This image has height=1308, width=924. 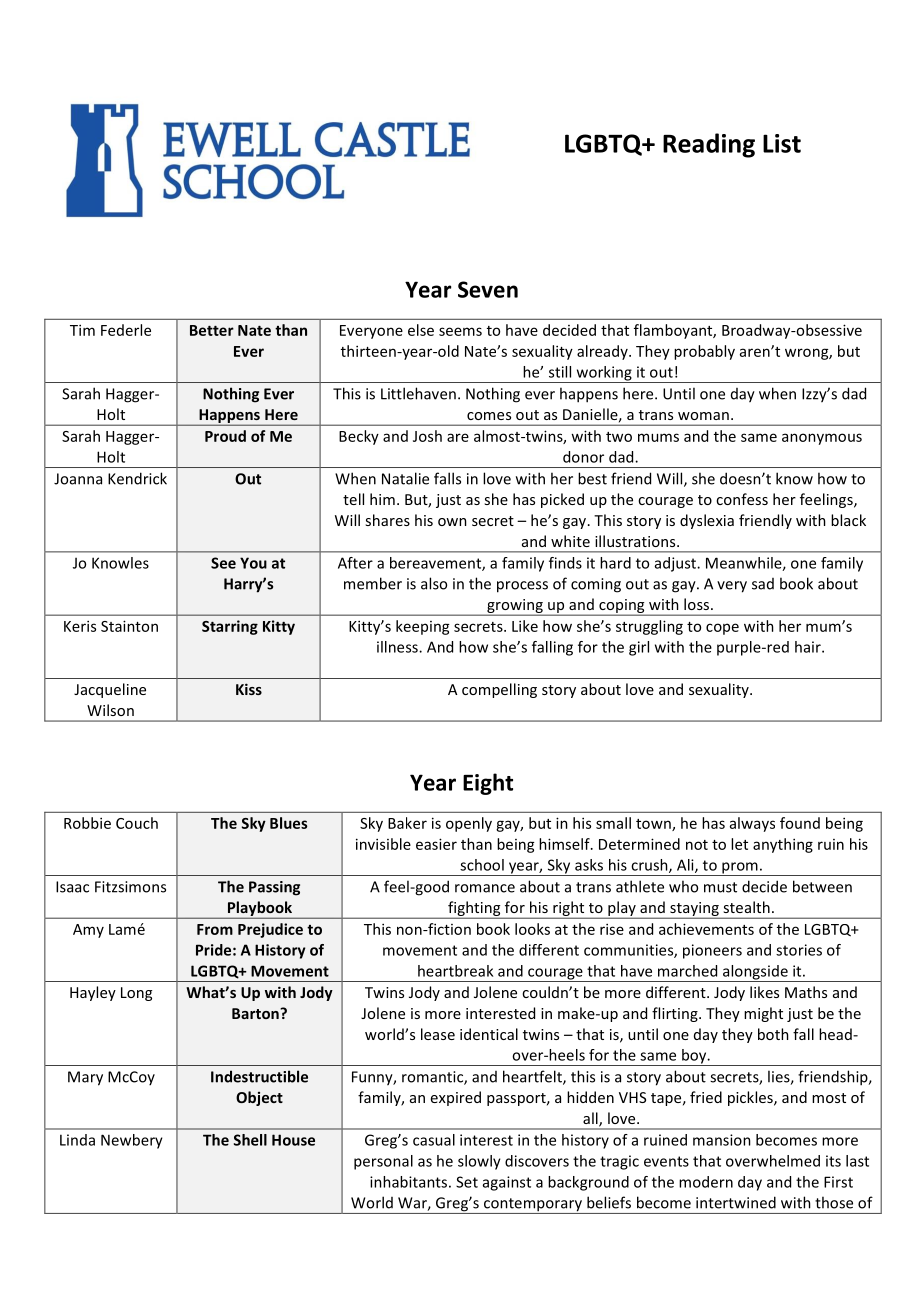 I want to click on fighting, so click(x=474, y=910).
